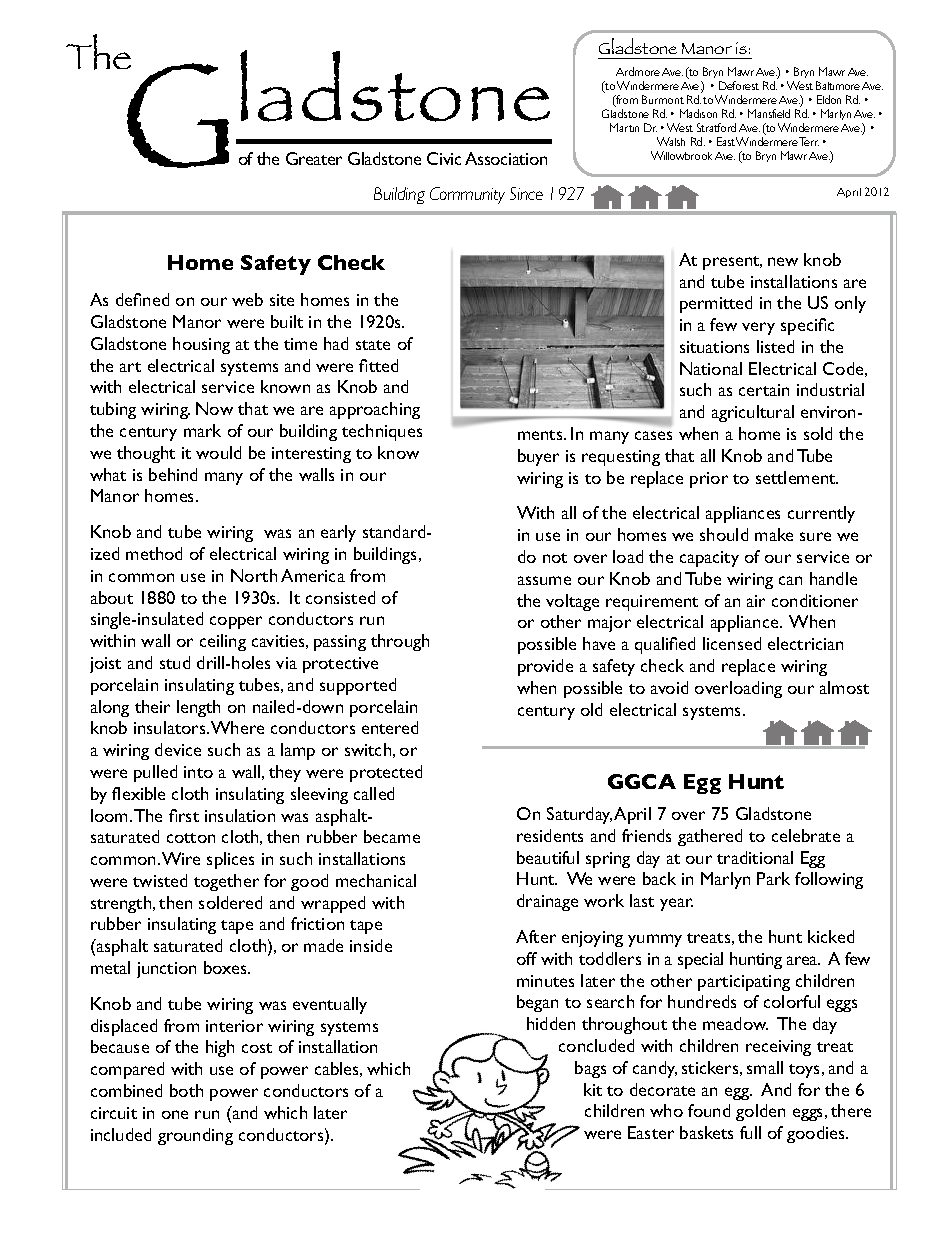  Describe the element at coordinates (378, 365) in the document. I see `fitted` at that location.
